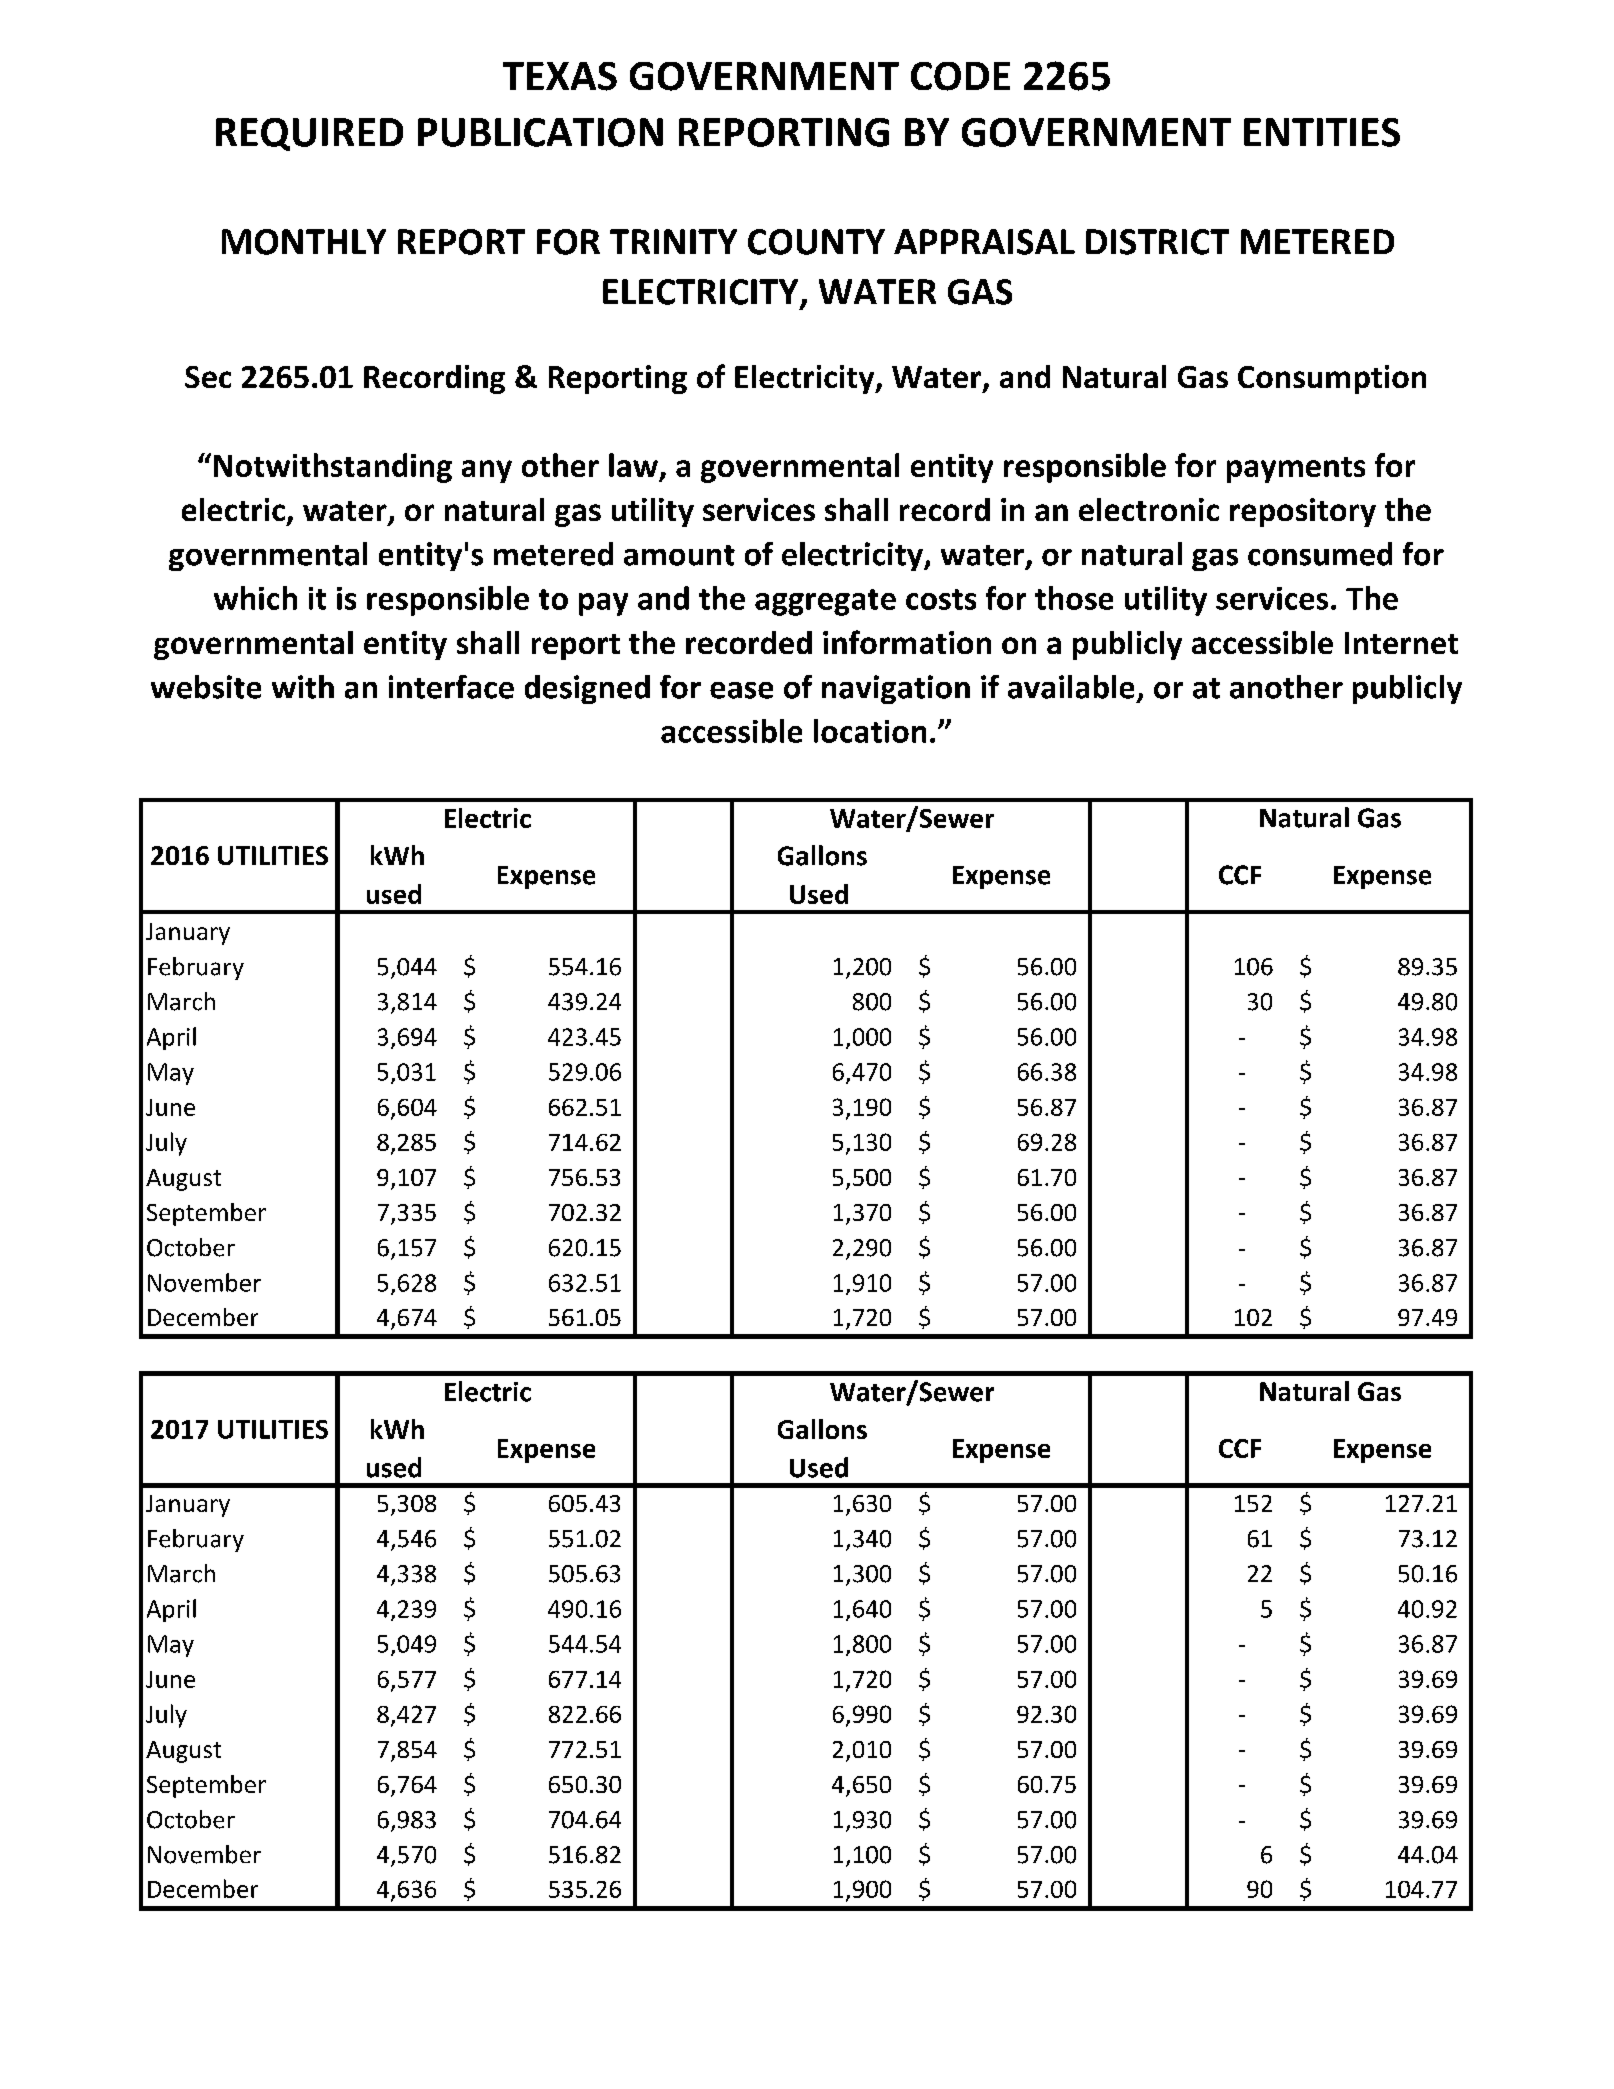 This image has width=1614, height=2089. Describe the element at coordinates (255, 598) in the image. I see `which` at that location.
